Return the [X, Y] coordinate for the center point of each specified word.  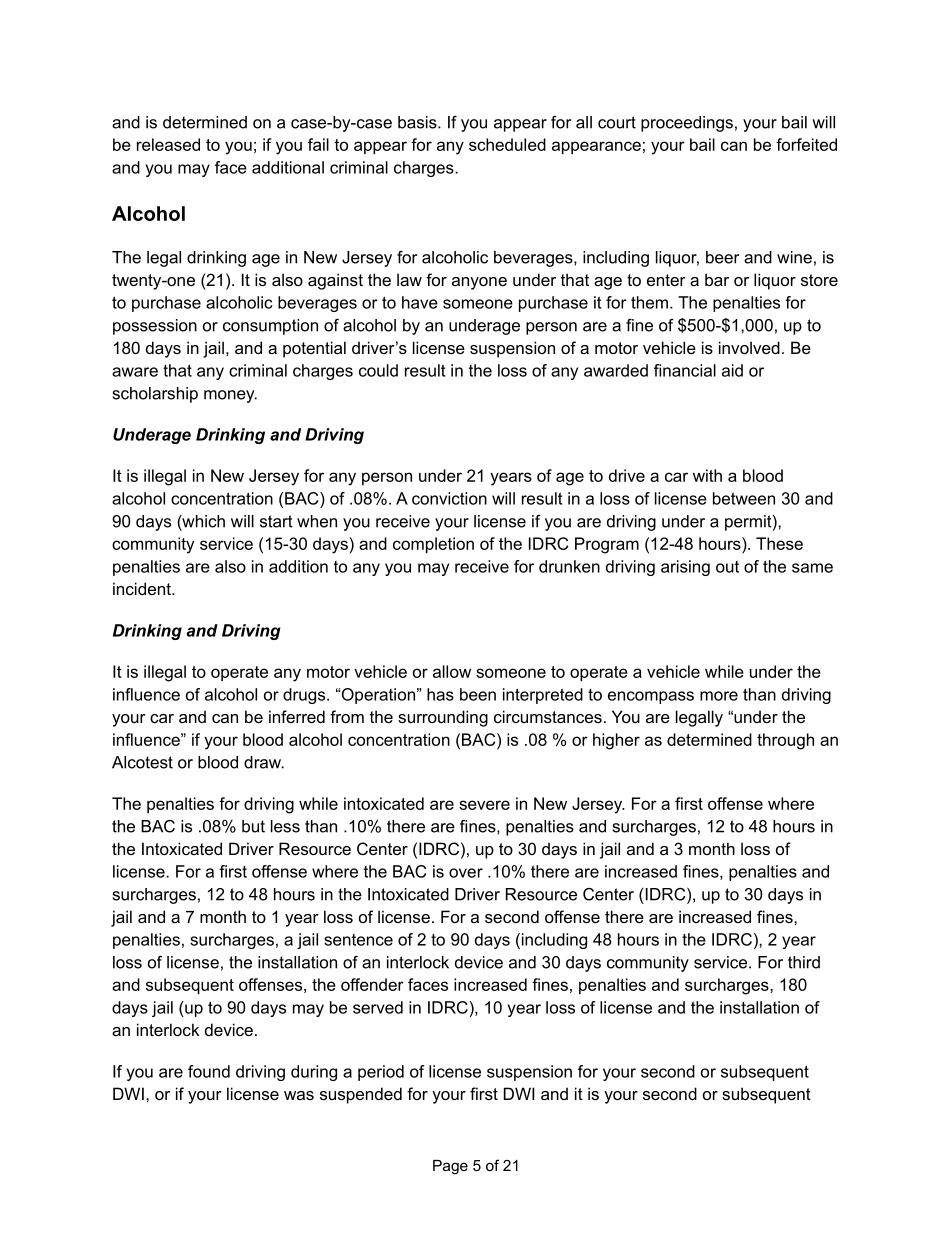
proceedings [687, 124]
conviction [449, 498]
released [168, 144]
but [253, 826]
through [785, 741]
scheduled [507, 144]
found [209, 1071]
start [276, 521]
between [744, 498]
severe [484, 805]
